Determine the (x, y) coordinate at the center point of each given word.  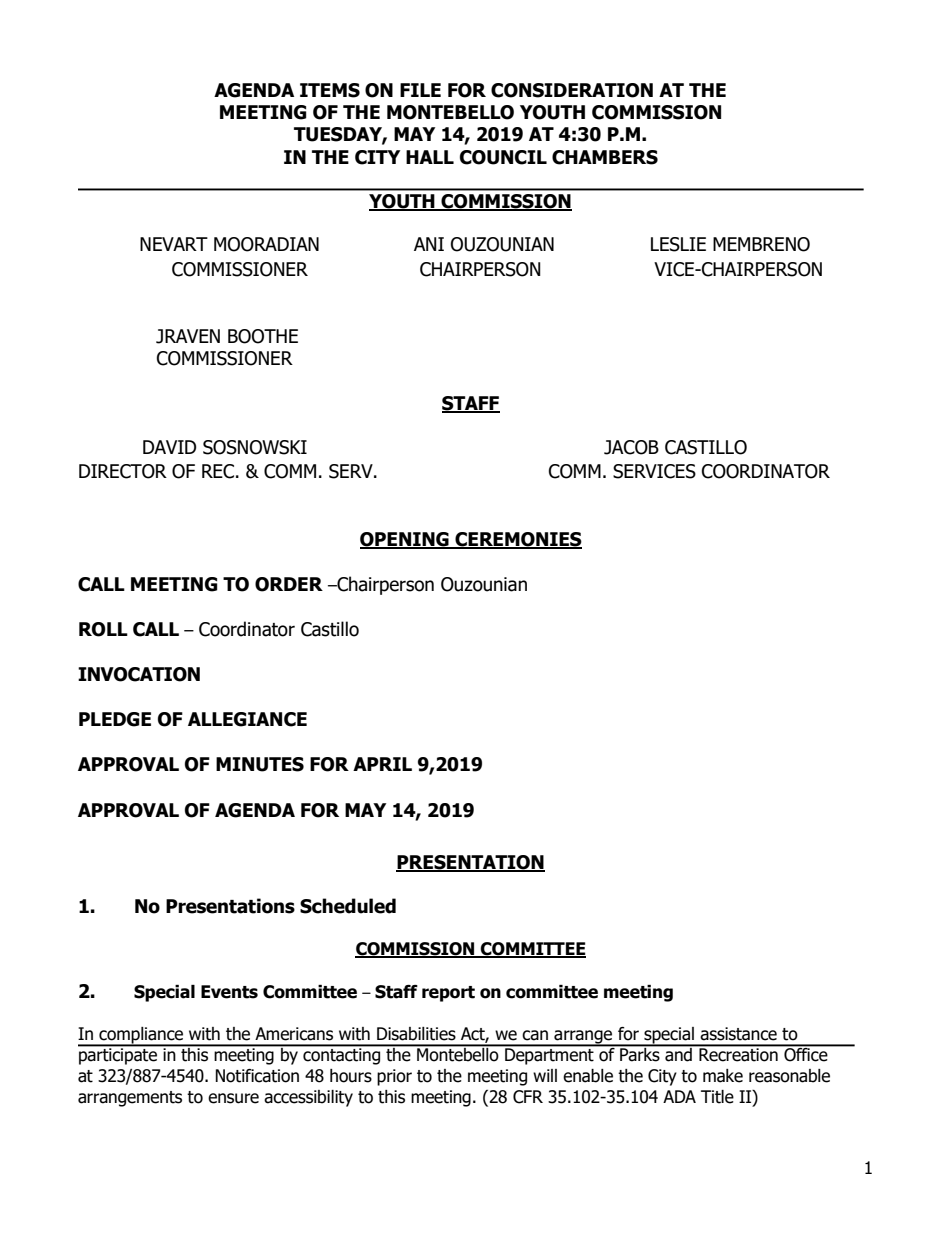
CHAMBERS (605, 157)
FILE (420, 90)
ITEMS (330, 90)
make (723, 1076)
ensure (233, 1098)
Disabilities (416, 1034)
